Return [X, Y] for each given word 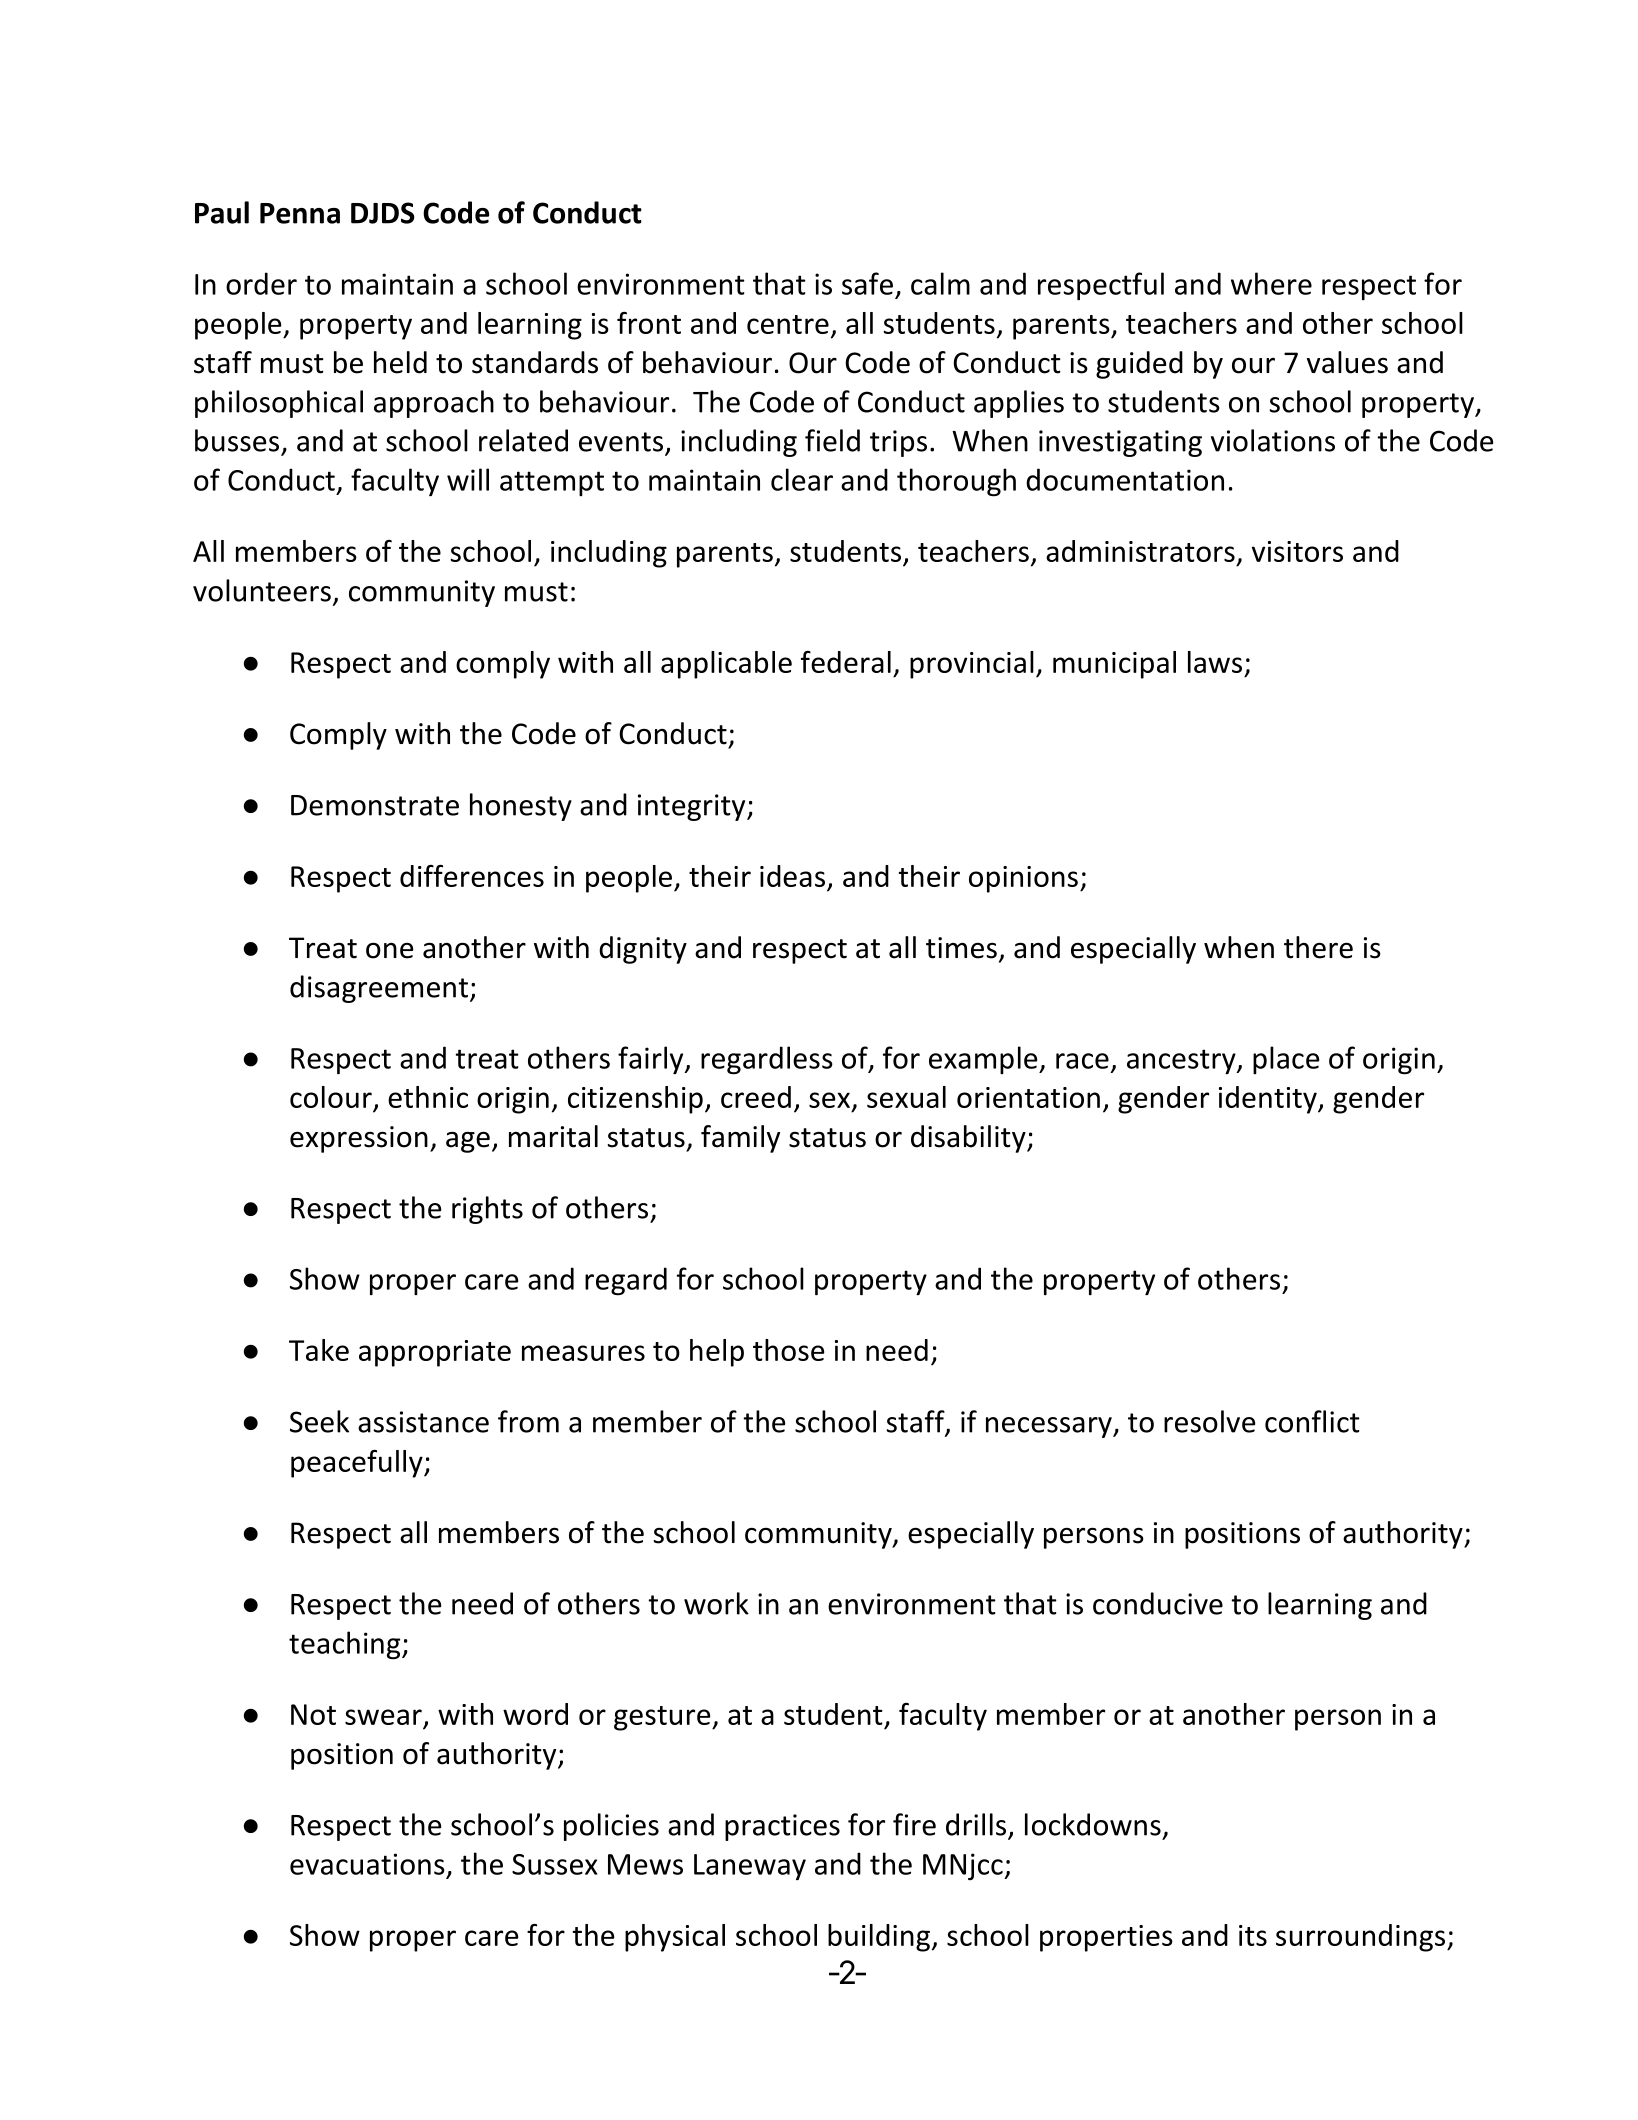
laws [1215, 662]
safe [867, 283]
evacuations [367, 1864]
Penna [300, 213]
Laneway [750, 1867]
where [1271, 283]
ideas [792, 876]
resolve [1209, 1421]
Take [319, 1350]
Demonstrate [375, 805]
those [789, 1350]
